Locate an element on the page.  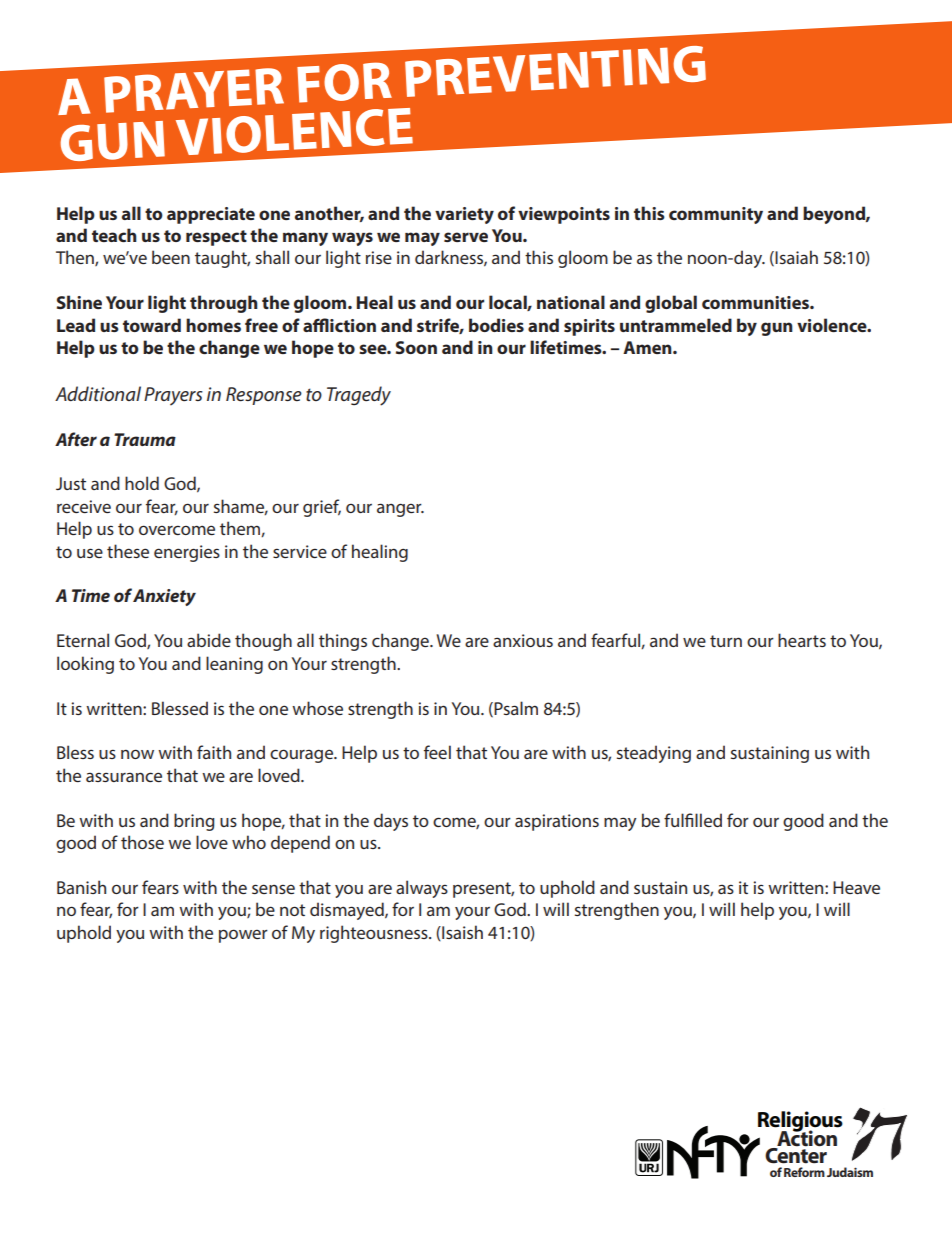
anger is located at coordinates (400, 510).
